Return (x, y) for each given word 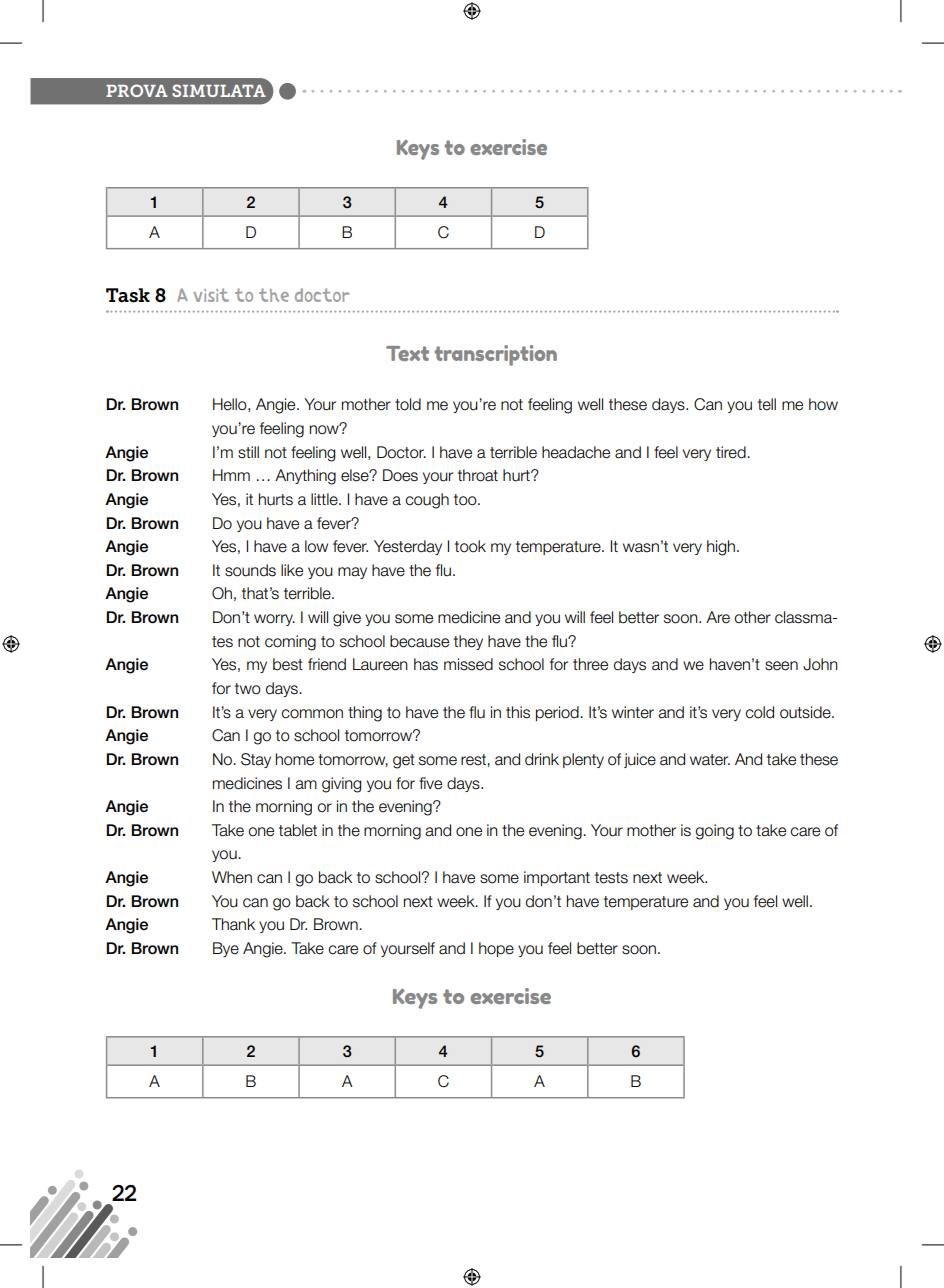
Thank (233, 924)
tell (767, 404)
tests (611, 878)
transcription (496, 355)
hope (496, 949)
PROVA (137, 90)
